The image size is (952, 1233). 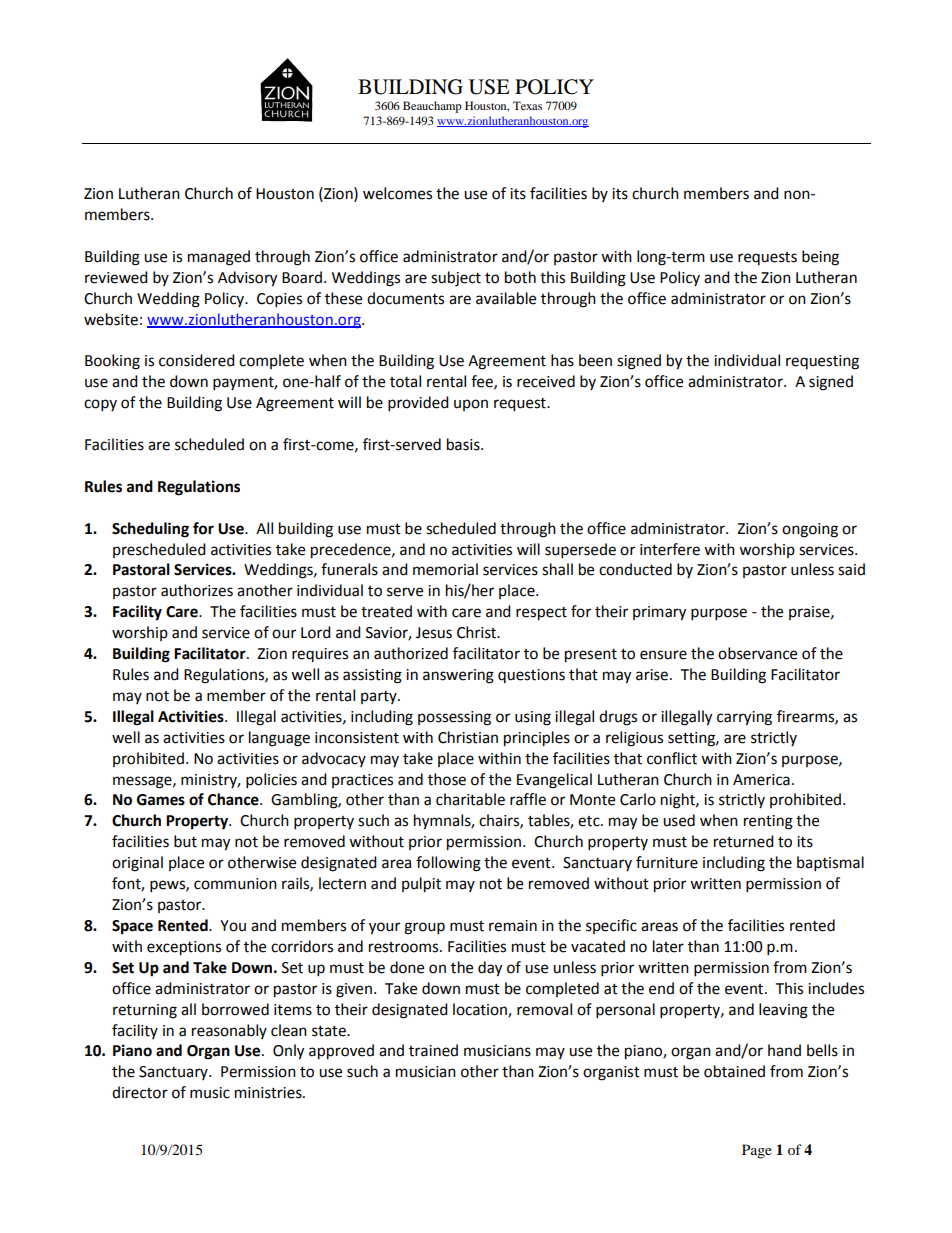 I want to click on Page, so click(x=757, y=1151).
